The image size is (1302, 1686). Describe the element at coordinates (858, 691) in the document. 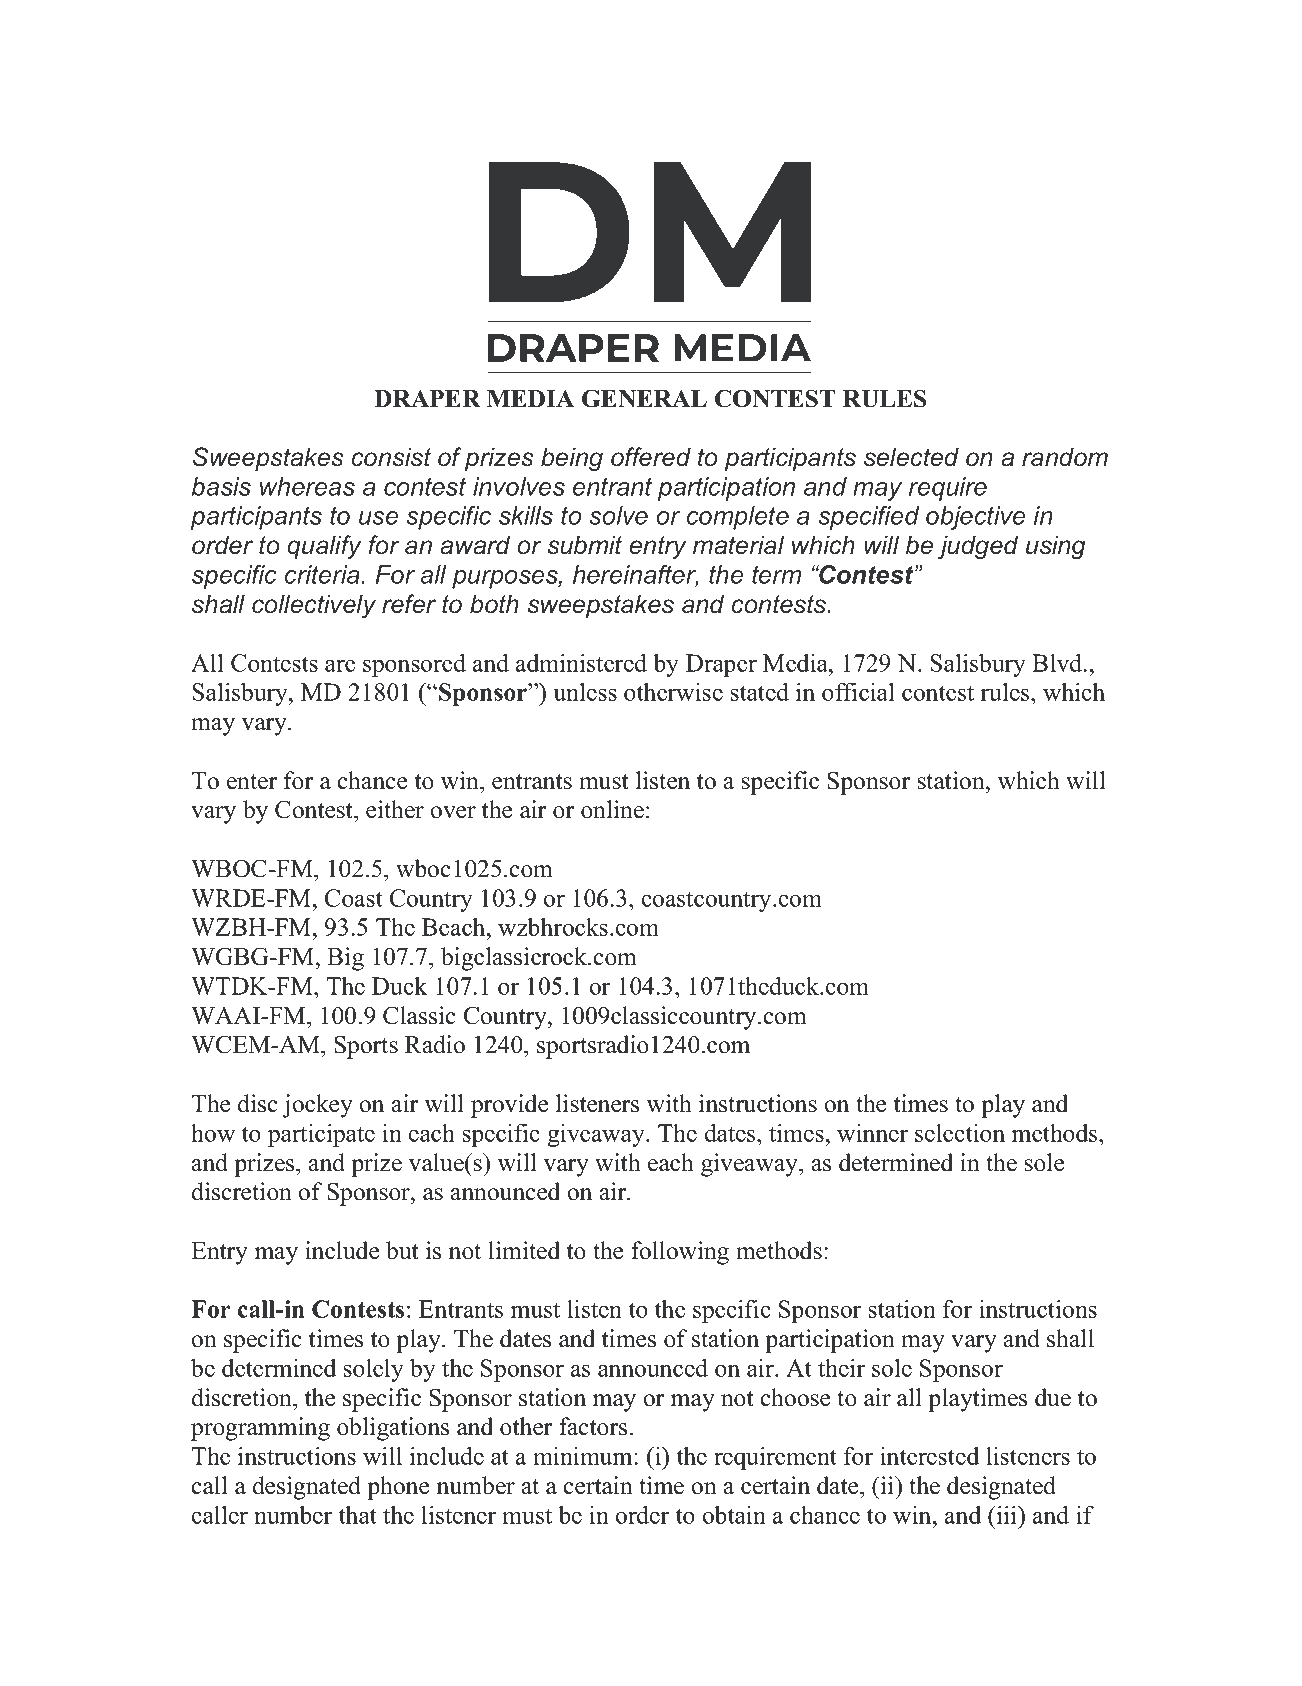

I see `official` at that location.
